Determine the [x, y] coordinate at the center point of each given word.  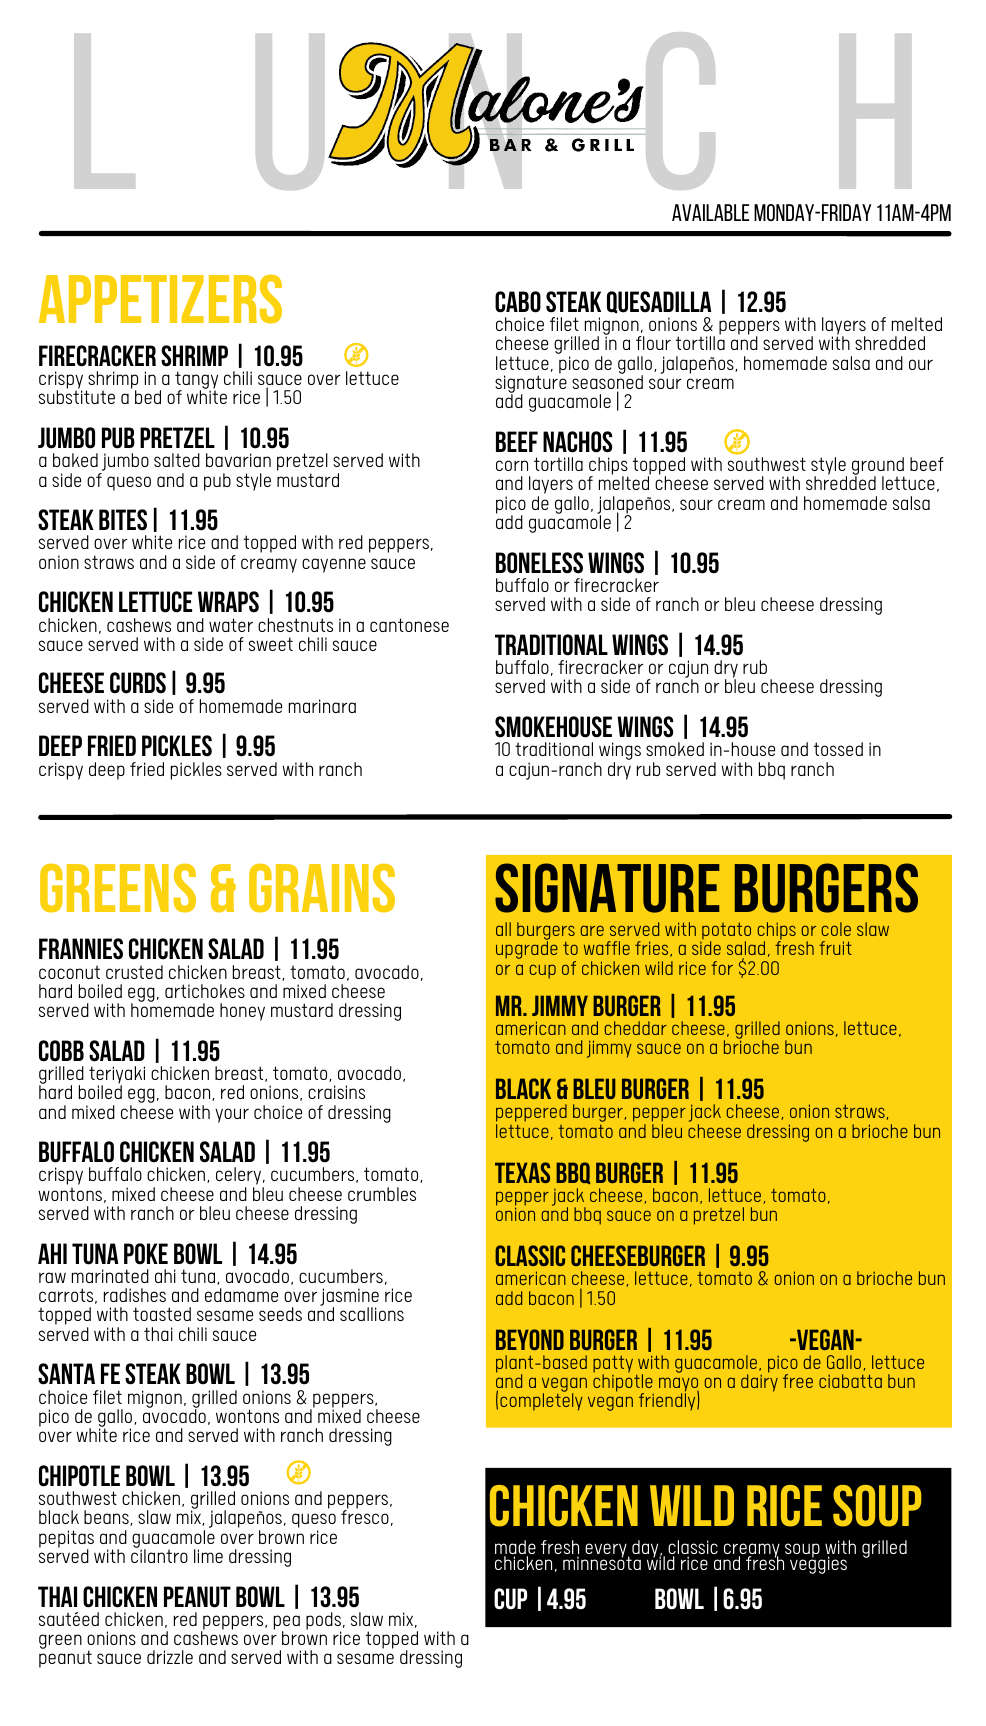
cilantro [159, 1555]
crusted [134, 972]
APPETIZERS [160, 299]
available [710, 212]
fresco [365, 1516]
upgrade [527, 949]
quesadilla [659, 302]
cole [836, 929]
